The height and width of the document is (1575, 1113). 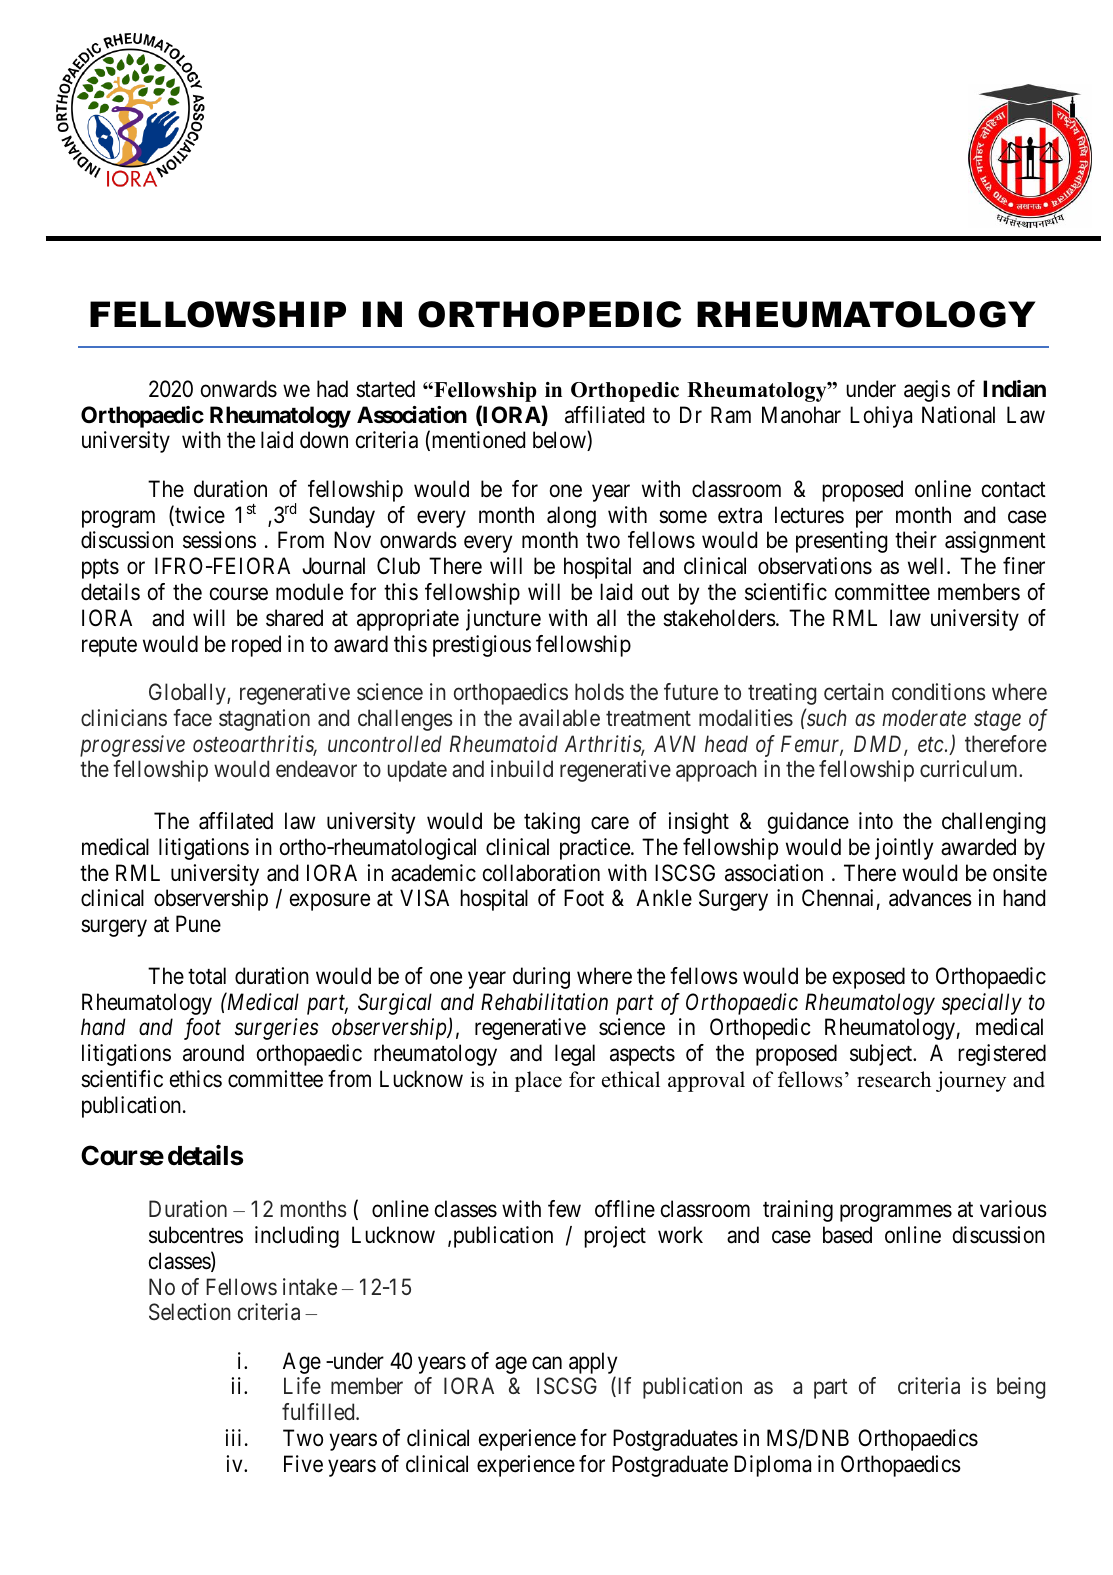 What do you see at coordinates (1021, 1388) in the document?
I see `being` at bounding box center [1021, 1388].
